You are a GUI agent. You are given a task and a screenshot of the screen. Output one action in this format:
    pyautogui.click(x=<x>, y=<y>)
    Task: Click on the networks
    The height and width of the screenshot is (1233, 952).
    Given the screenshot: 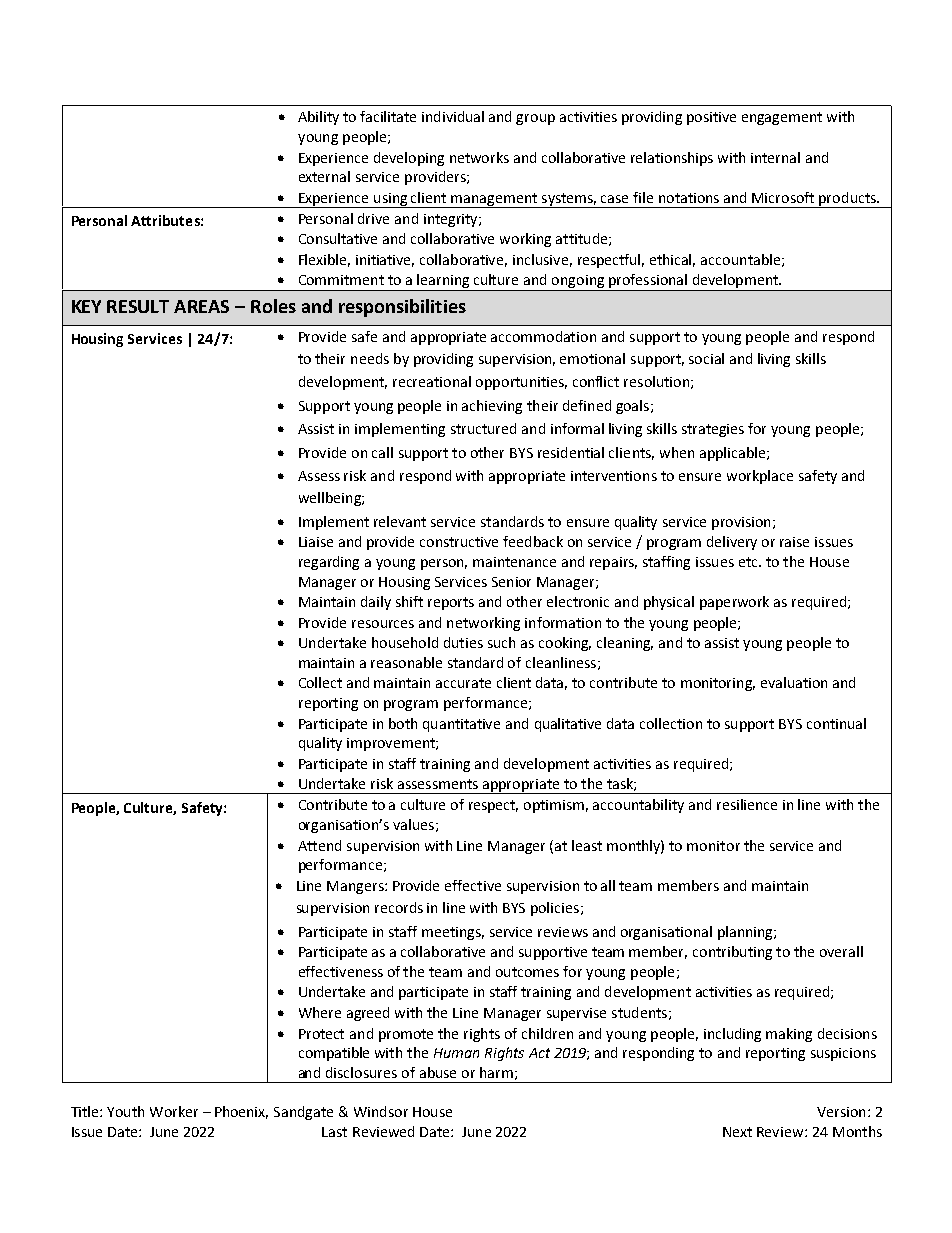 What is the action you would take?
    pyautogui.click(x=479, y=157)
